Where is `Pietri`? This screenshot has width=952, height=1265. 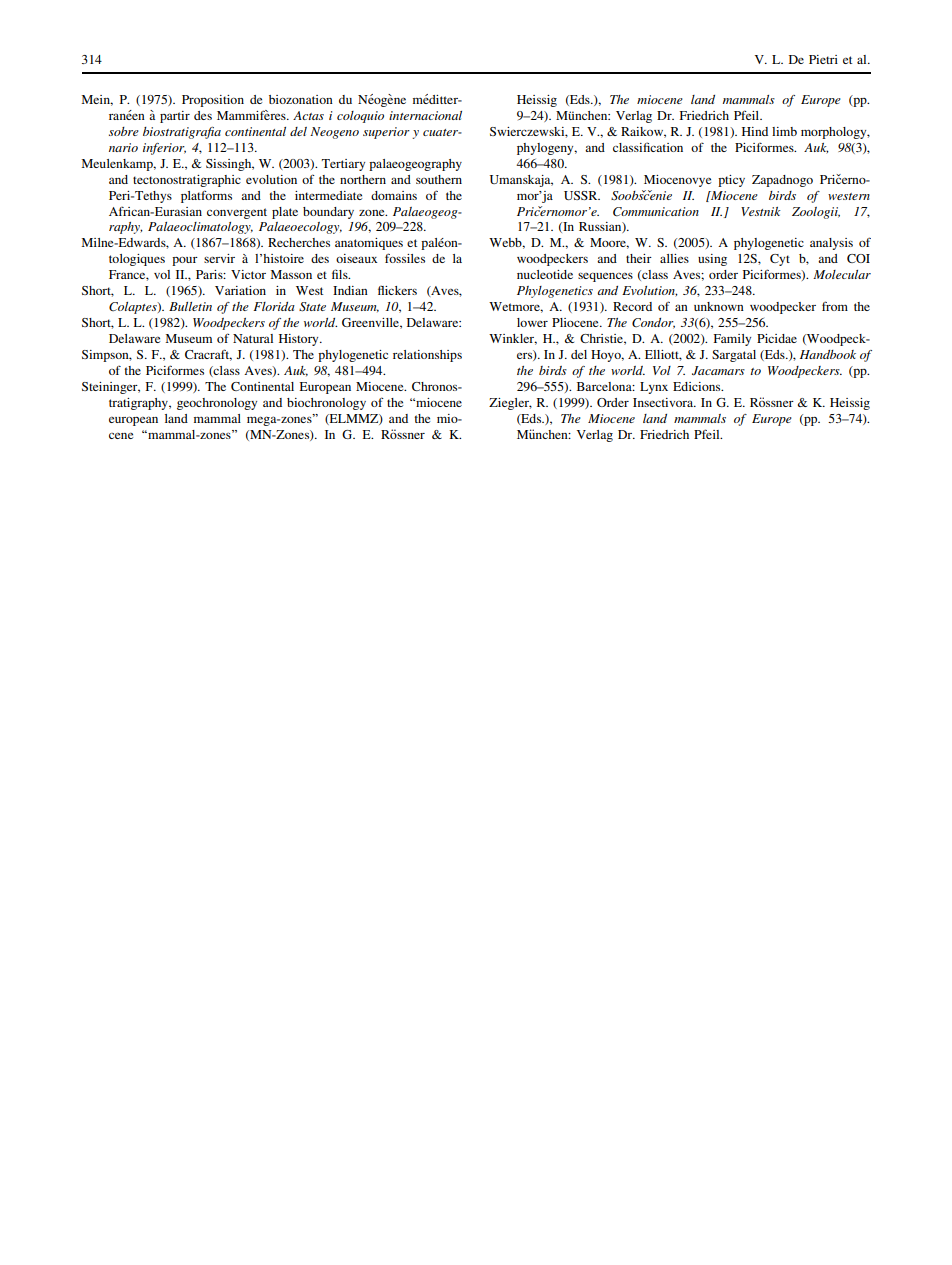 Pietri is located at coordinates (823, 59).
